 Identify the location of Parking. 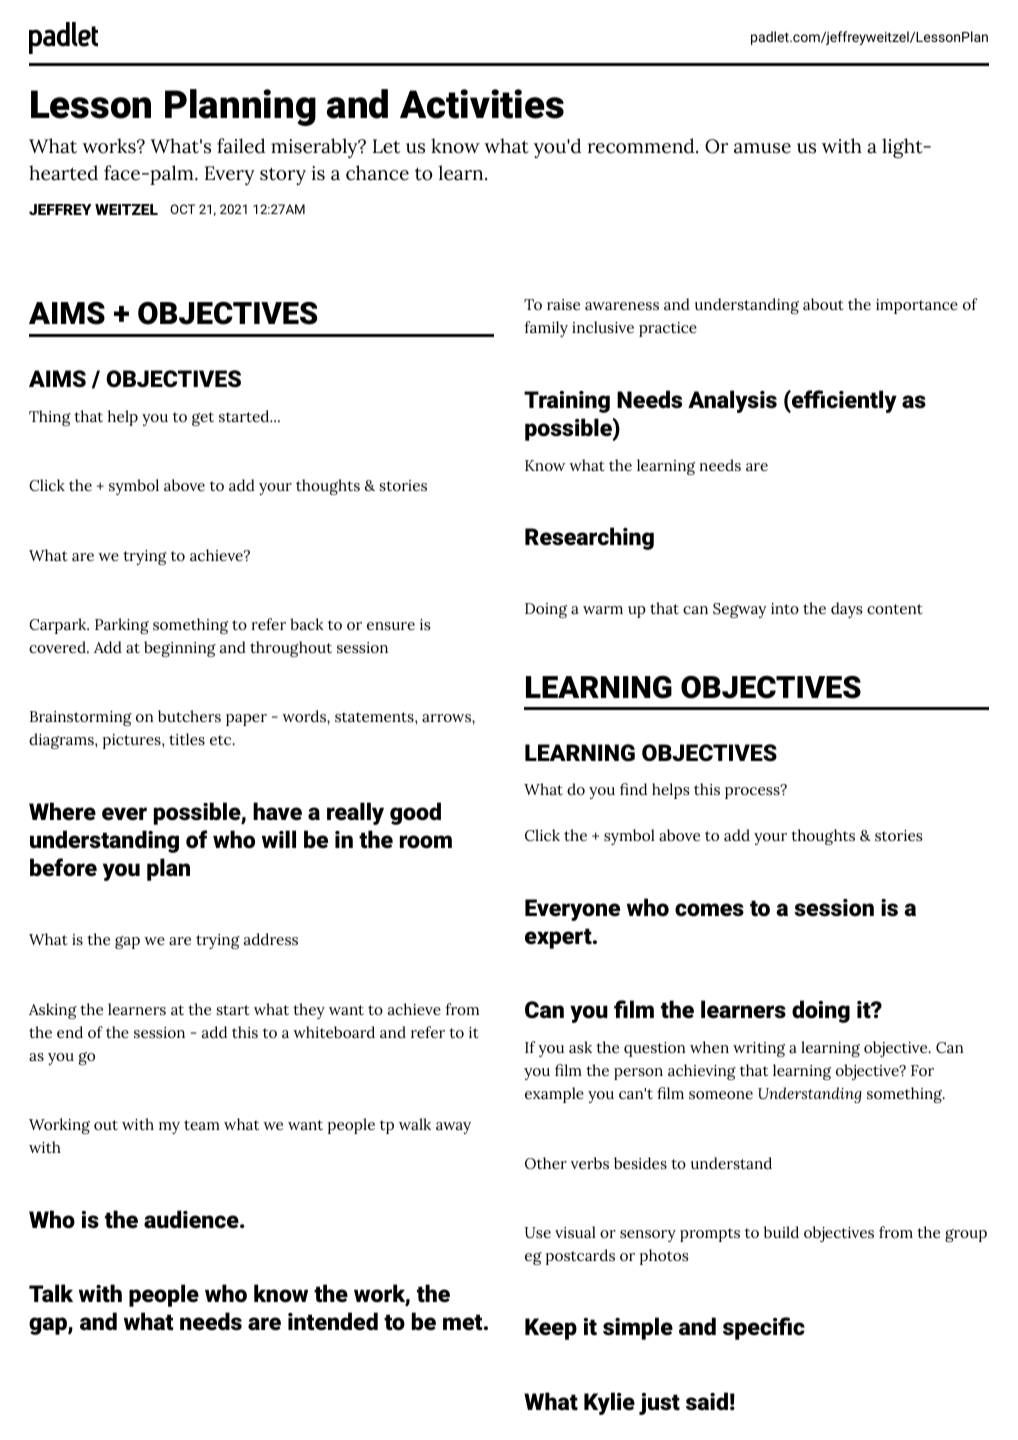
(122, 626).
